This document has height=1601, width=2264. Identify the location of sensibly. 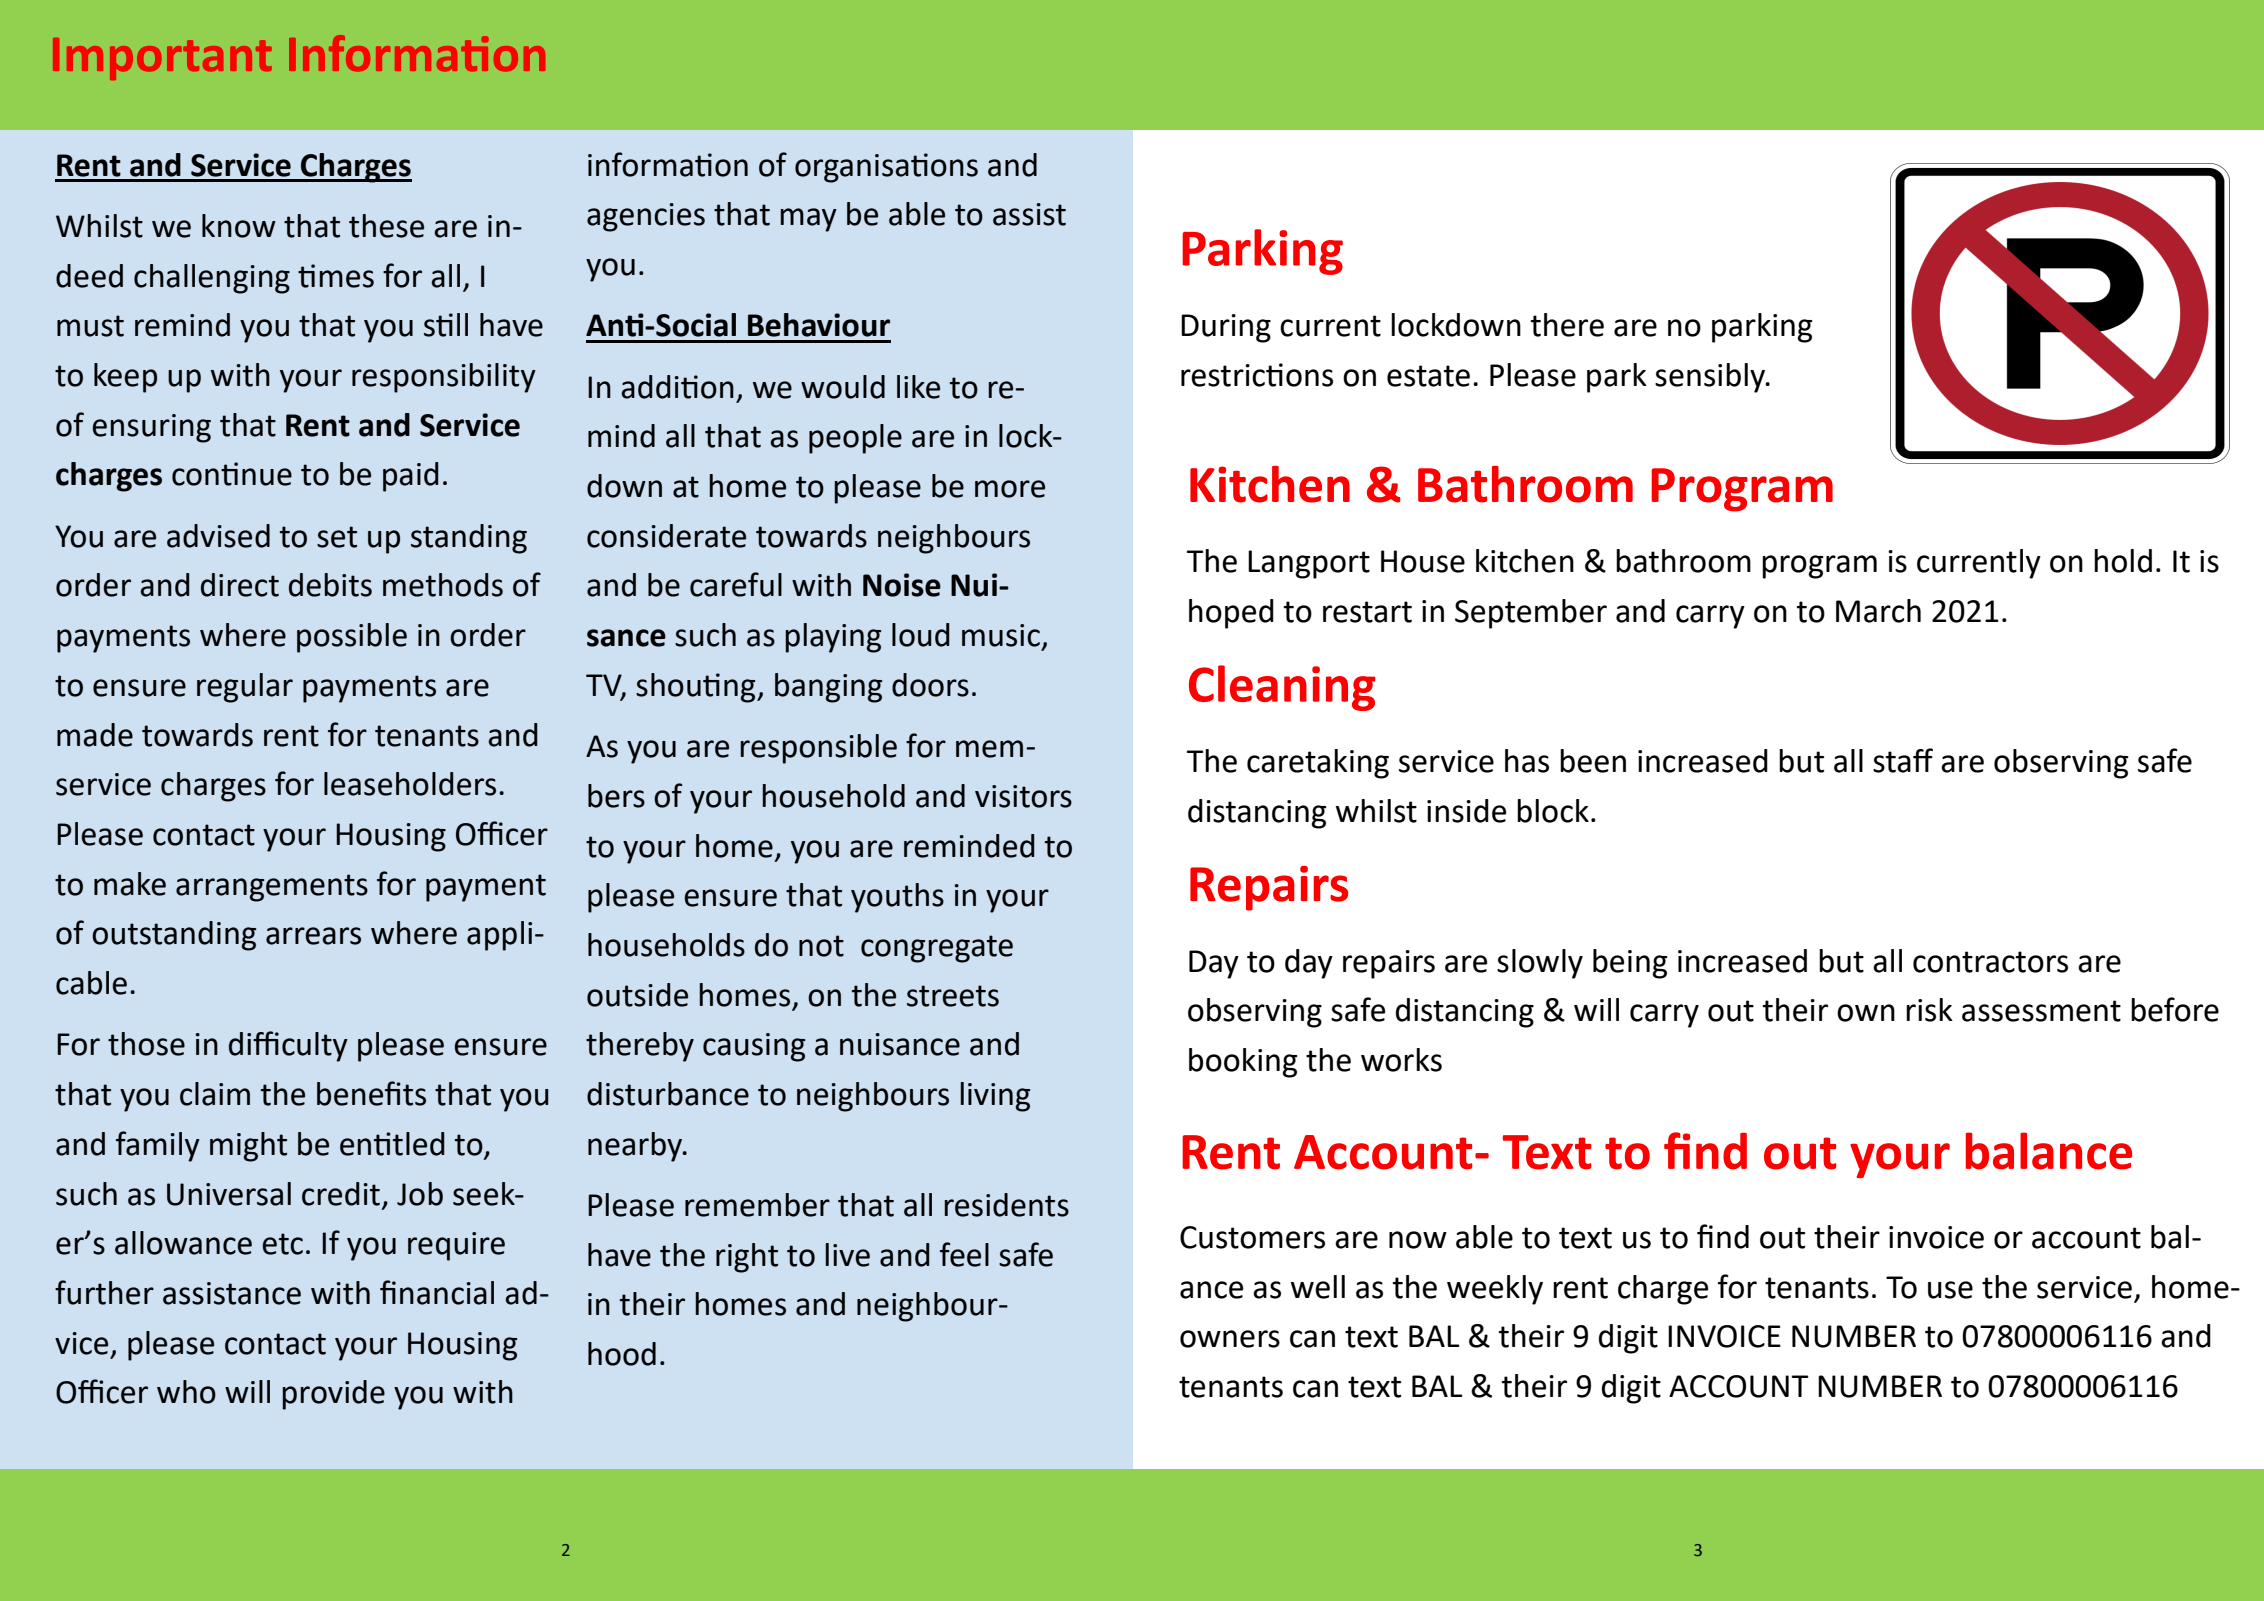
(1711, 378).
